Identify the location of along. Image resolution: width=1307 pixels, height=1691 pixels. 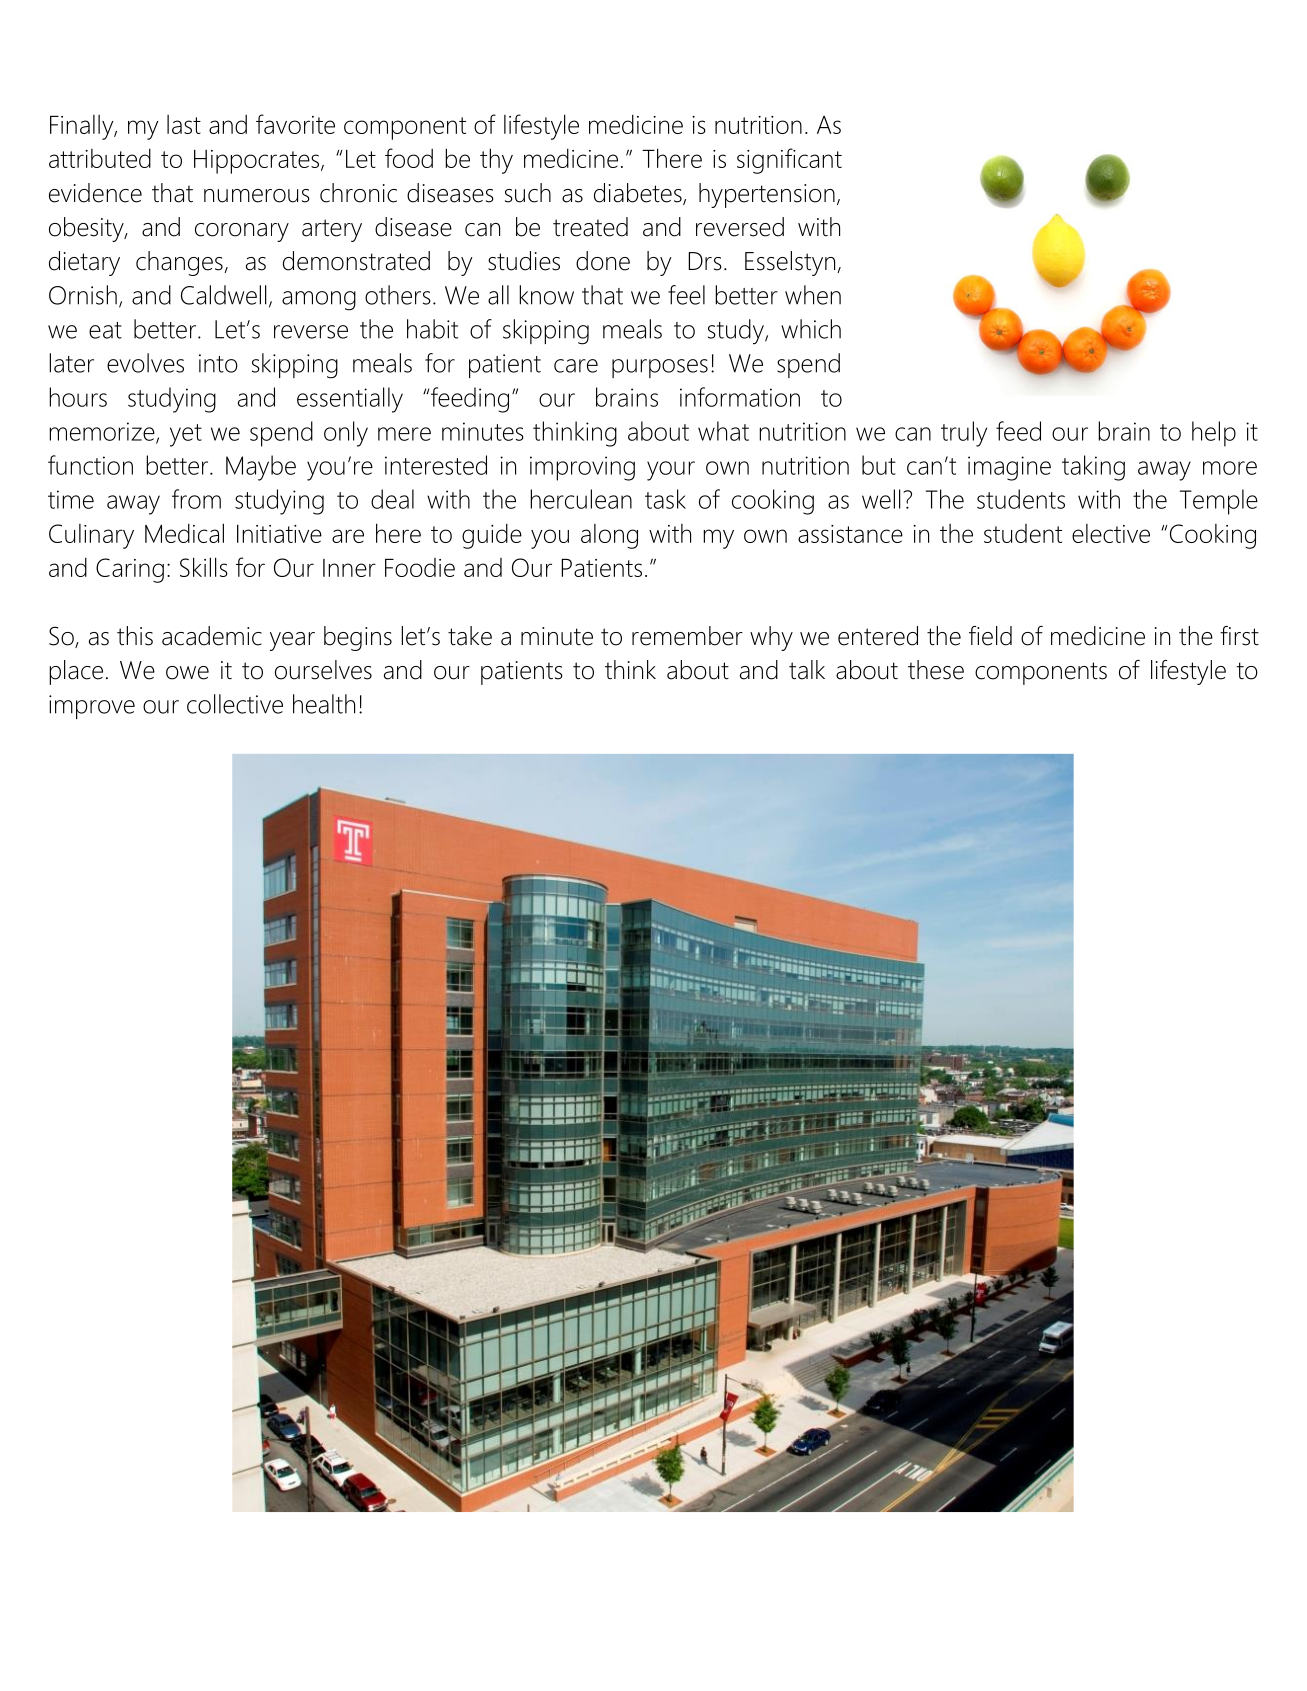
(609, 536).
